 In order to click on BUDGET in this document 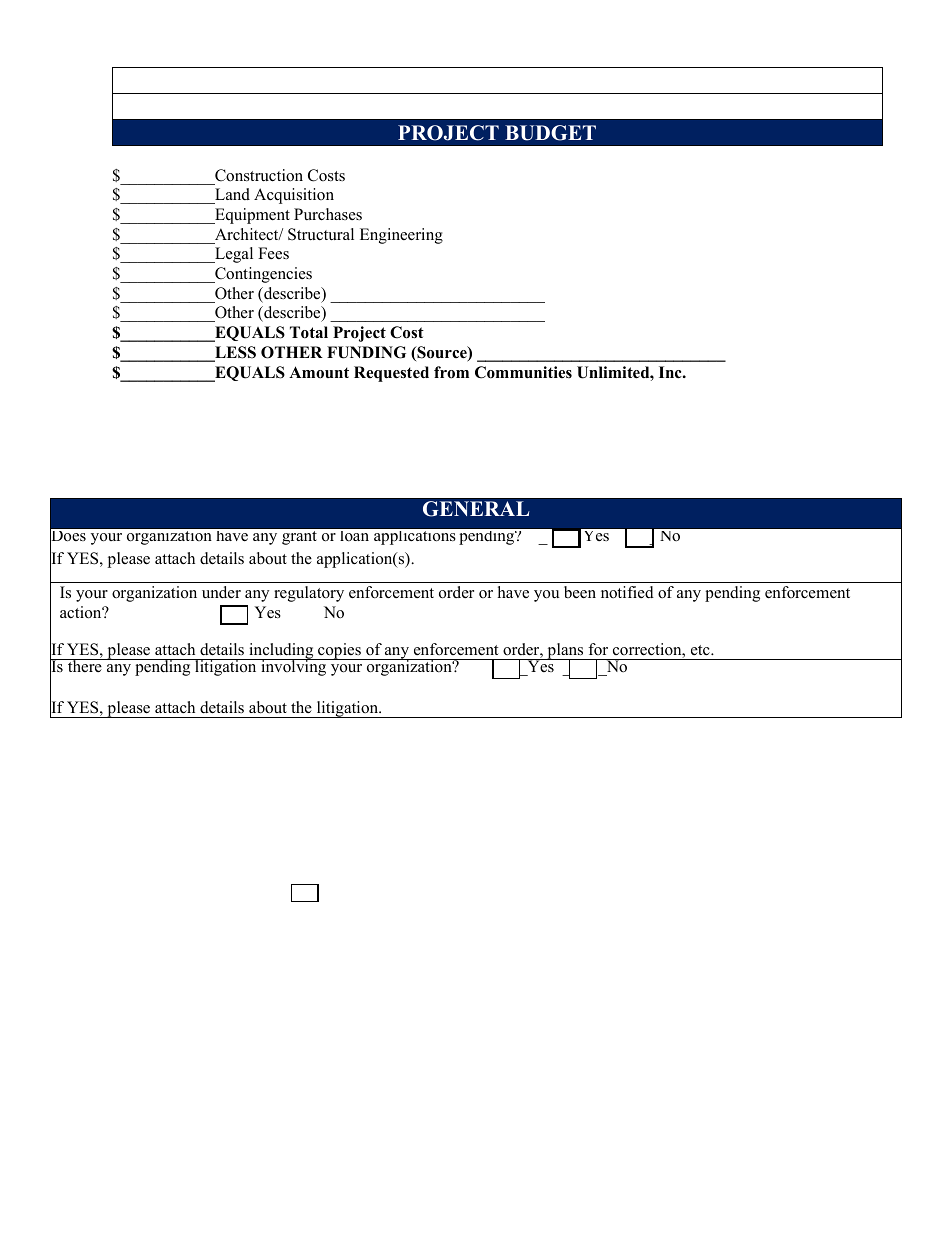, I will do `click(550, 133)`.
